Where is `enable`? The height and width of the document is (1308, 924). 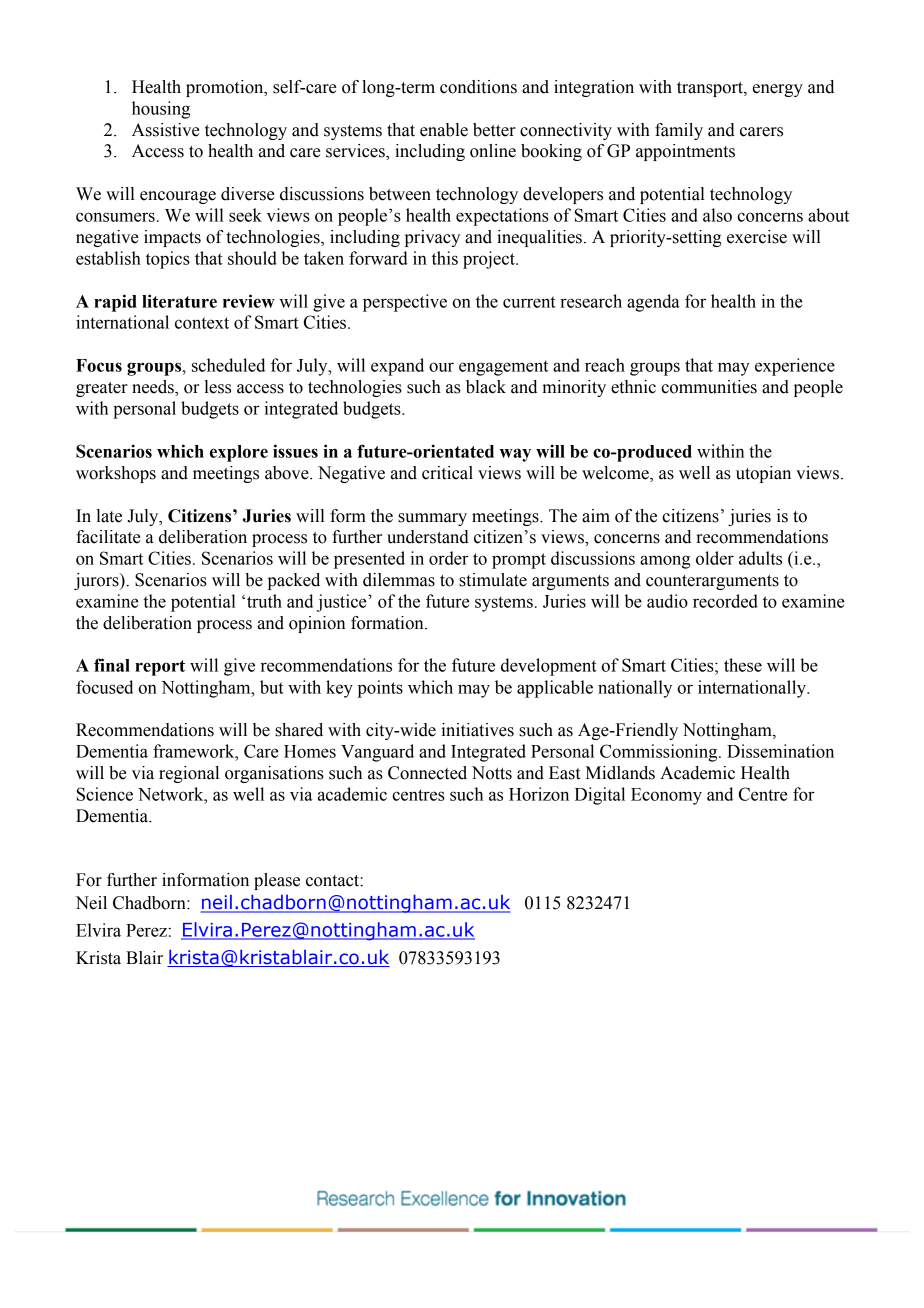 enable is located at coordinates (444, 130).
